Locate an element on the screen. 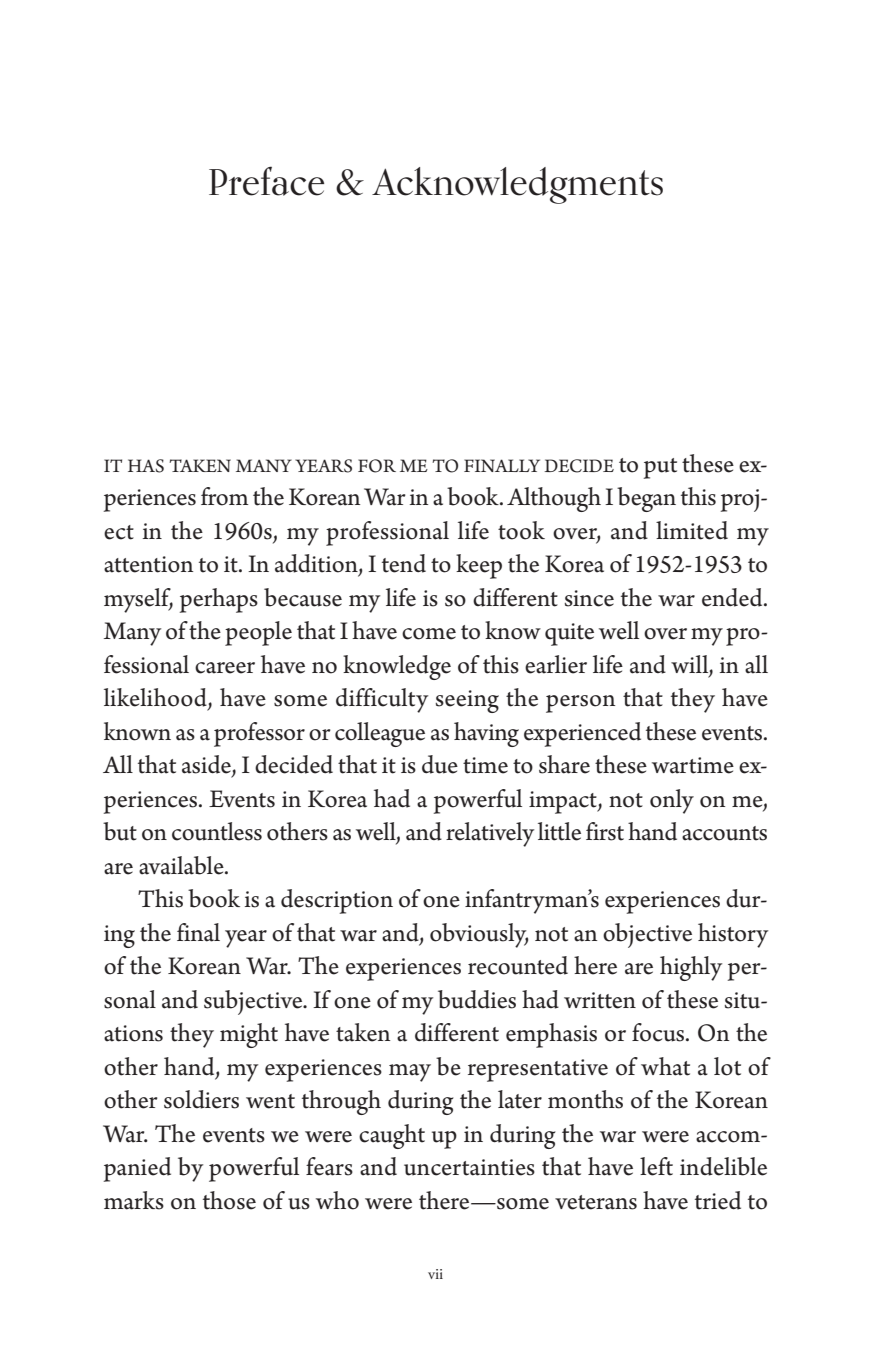 The width and height of the screenshot is (872, 1372). tried is located at coordinates (718, 1200).
